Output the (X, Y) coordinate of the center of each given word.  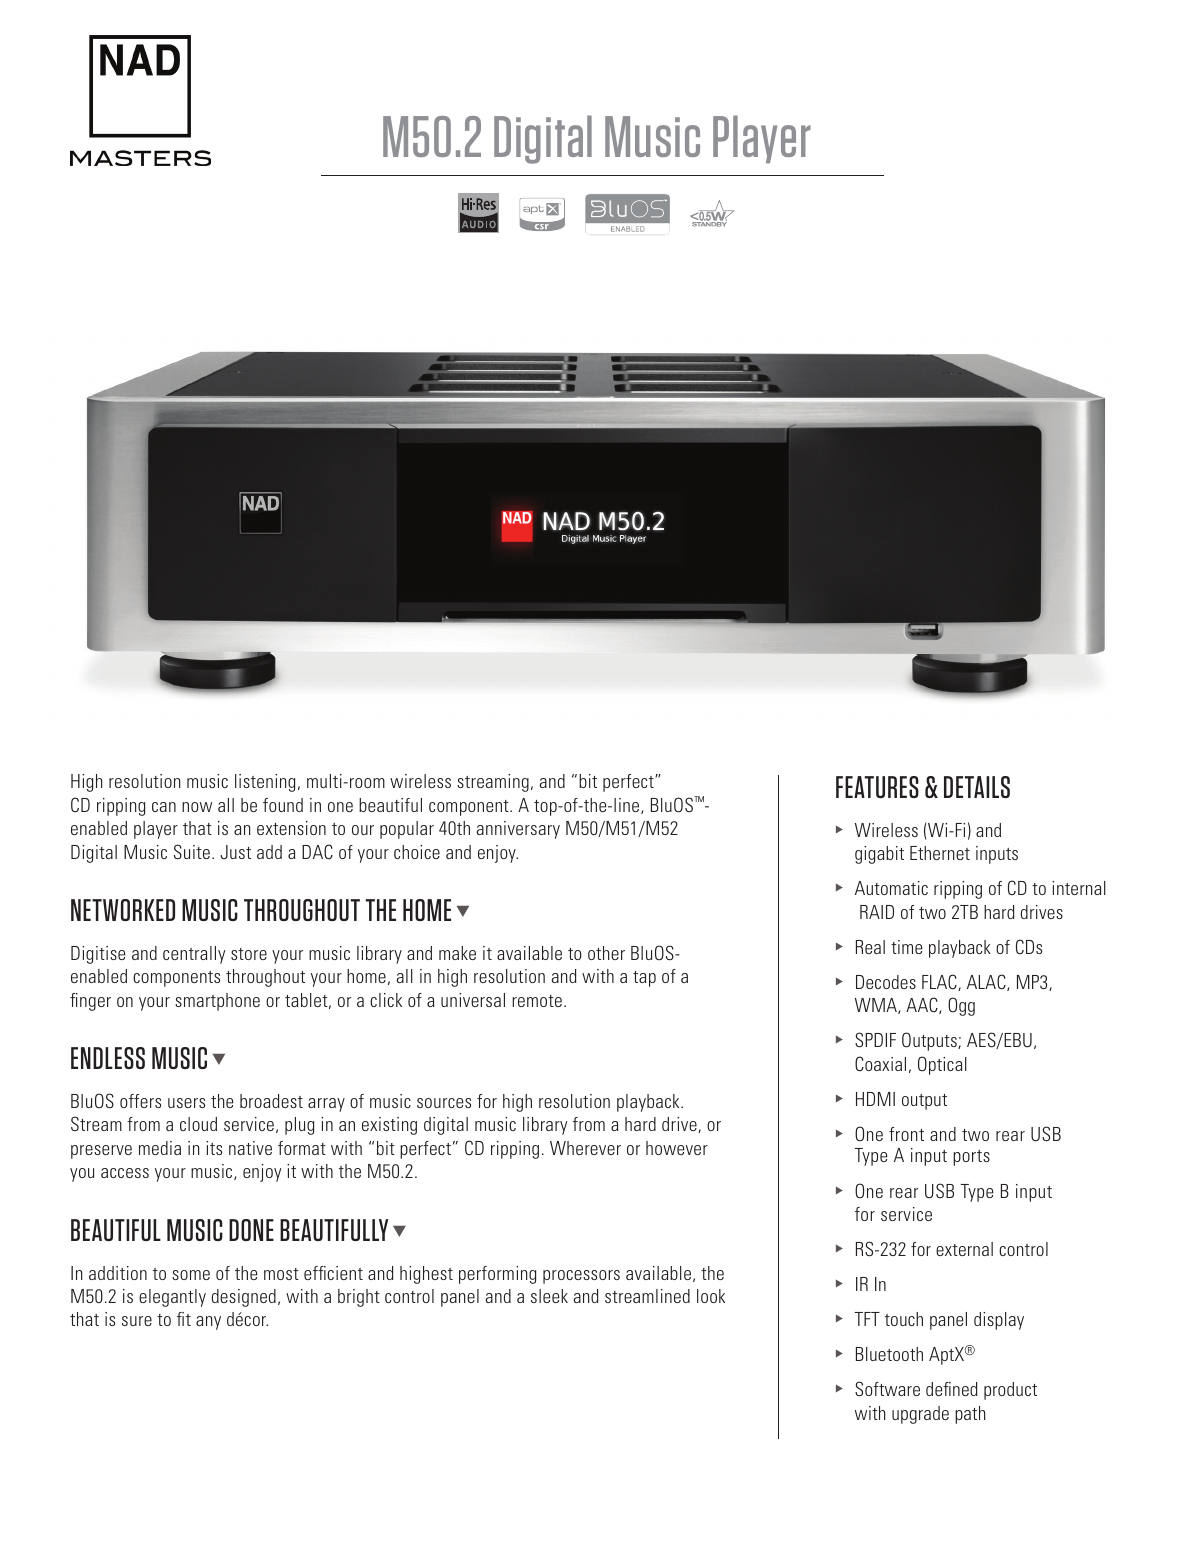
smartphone (217, 1002)
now (197, 807)
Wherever (585, 1148)
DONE (251, 1230)
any (208, 1323)
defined (952, 1389)
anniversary (518, 830)
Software (887, 1389)
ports (971, 1158)
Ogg (961, 1006)
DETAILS (977, 787)
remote (537, 1001)
